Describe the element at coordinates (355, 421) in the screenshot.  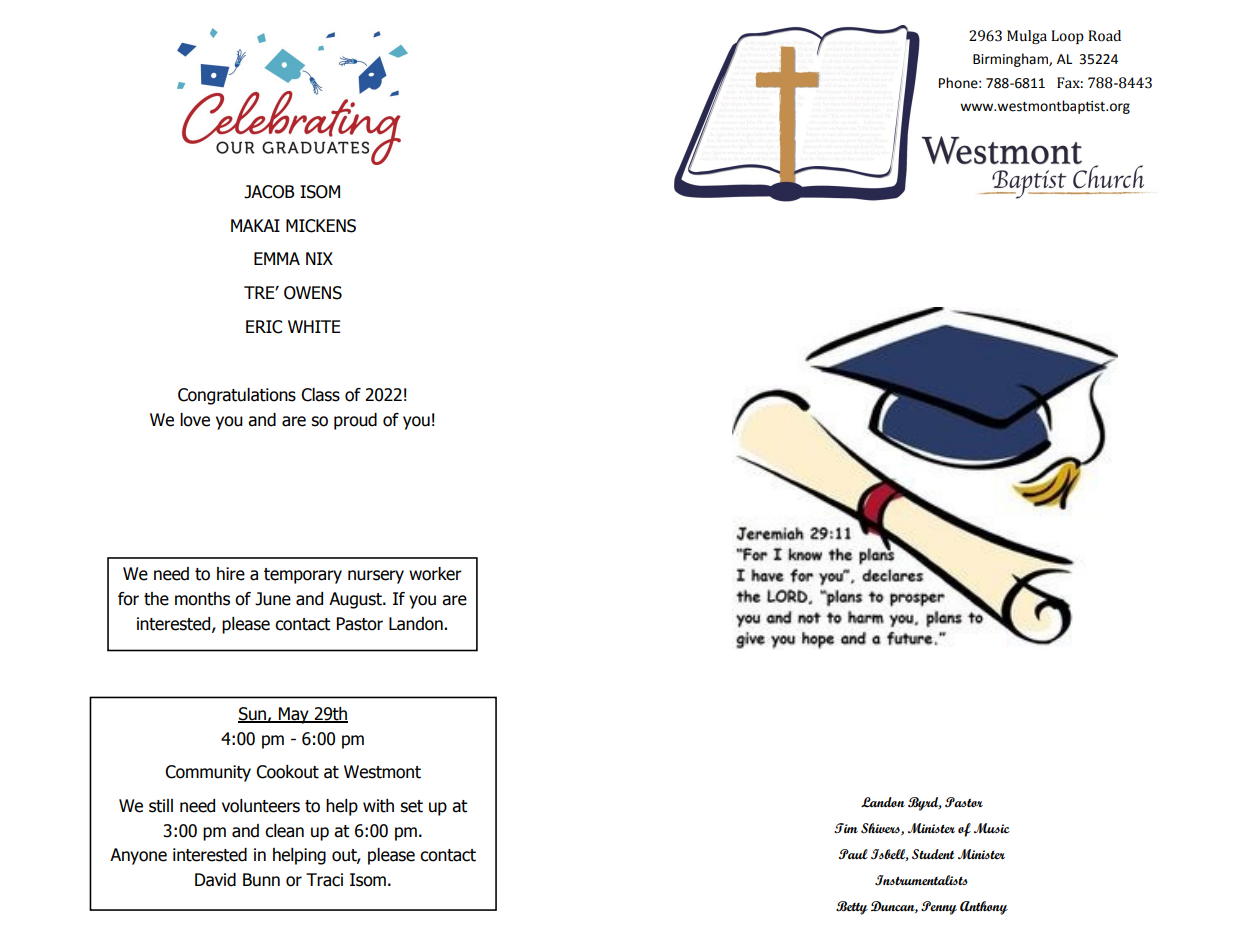
I see `proud` at that location.
